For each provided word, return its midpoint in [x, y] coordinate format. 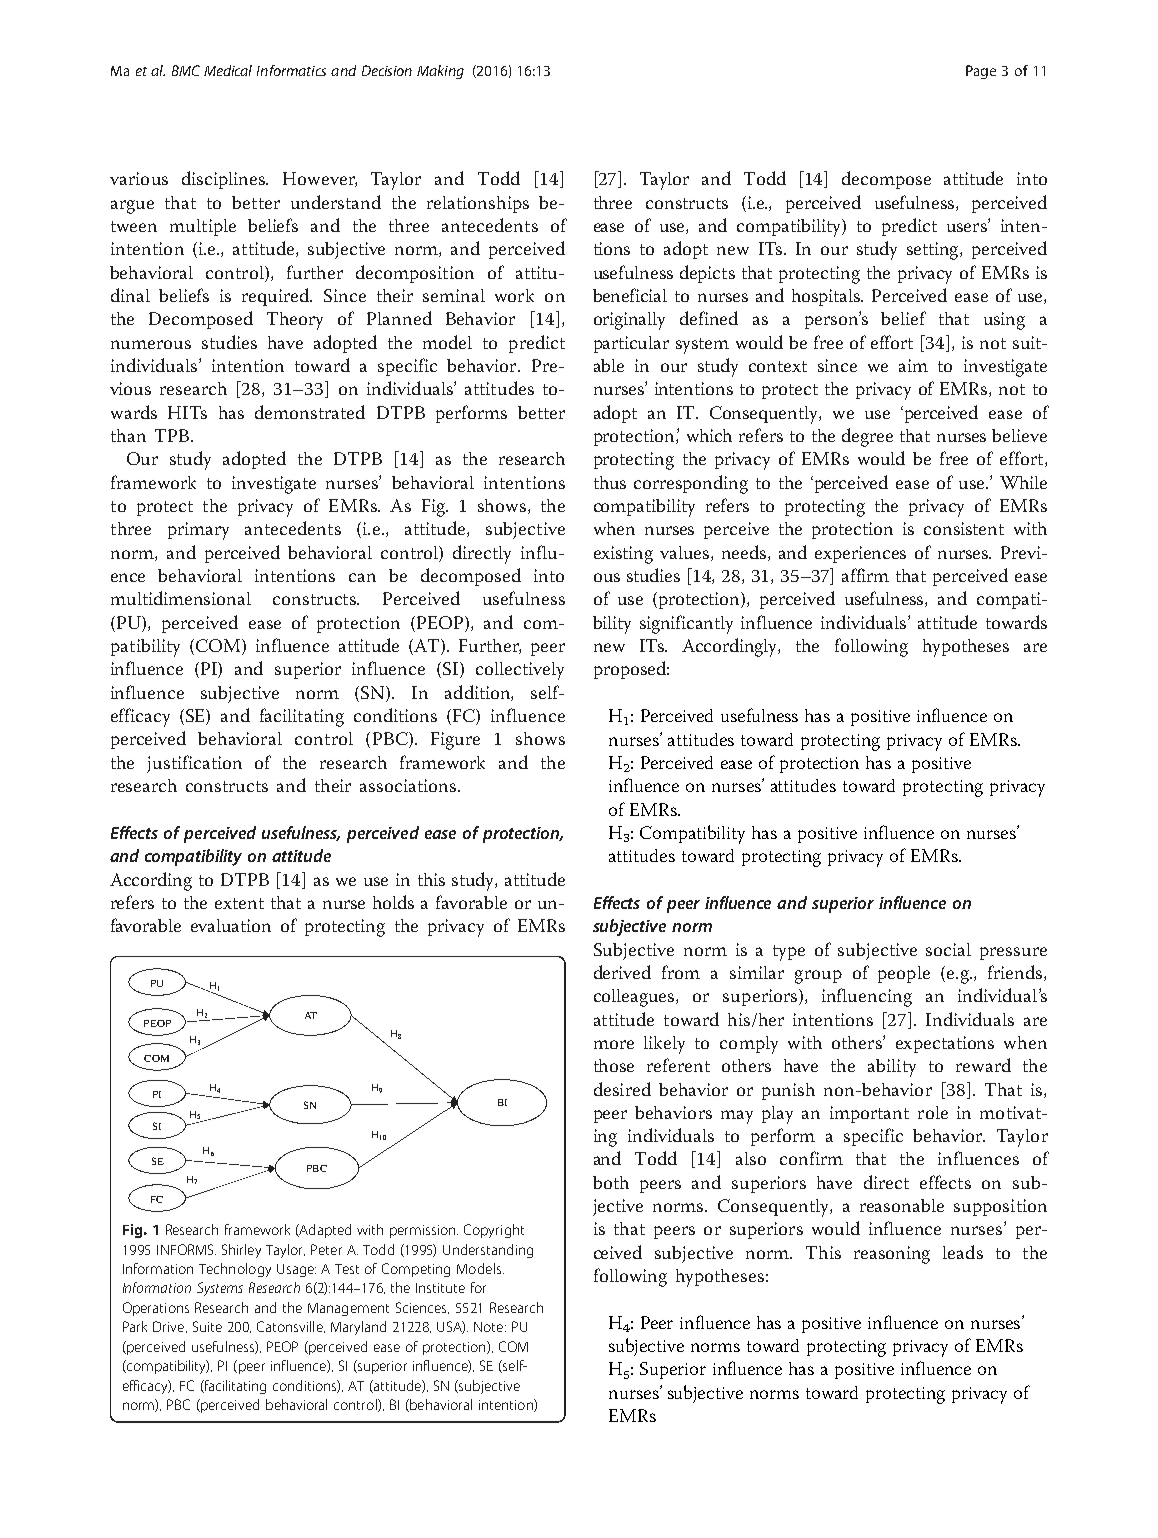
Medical [228, 70]
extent [239, 903]
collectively [520, 671]
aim [913, 365]
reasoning [892, 1255]
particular [631, 344]
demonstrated [310, 412]
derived [622, 972]
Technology [235, 1270]
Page [981, 72]
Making [440, 72]
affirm [865, 575]
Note [490, 1327]
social [948, 949]
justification [194, 764]
